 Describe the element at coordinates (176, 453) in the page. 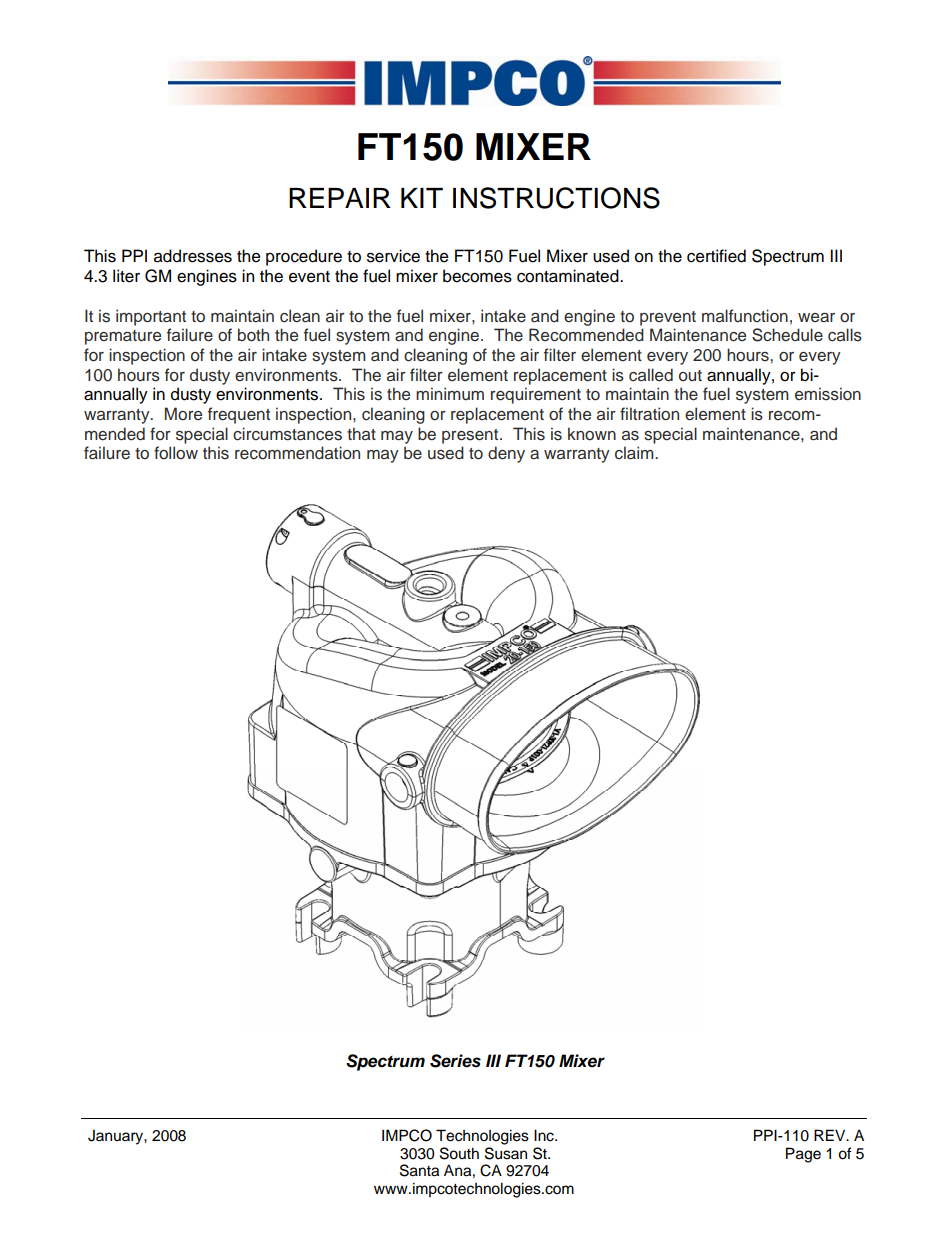

I see `follow` at that location.
